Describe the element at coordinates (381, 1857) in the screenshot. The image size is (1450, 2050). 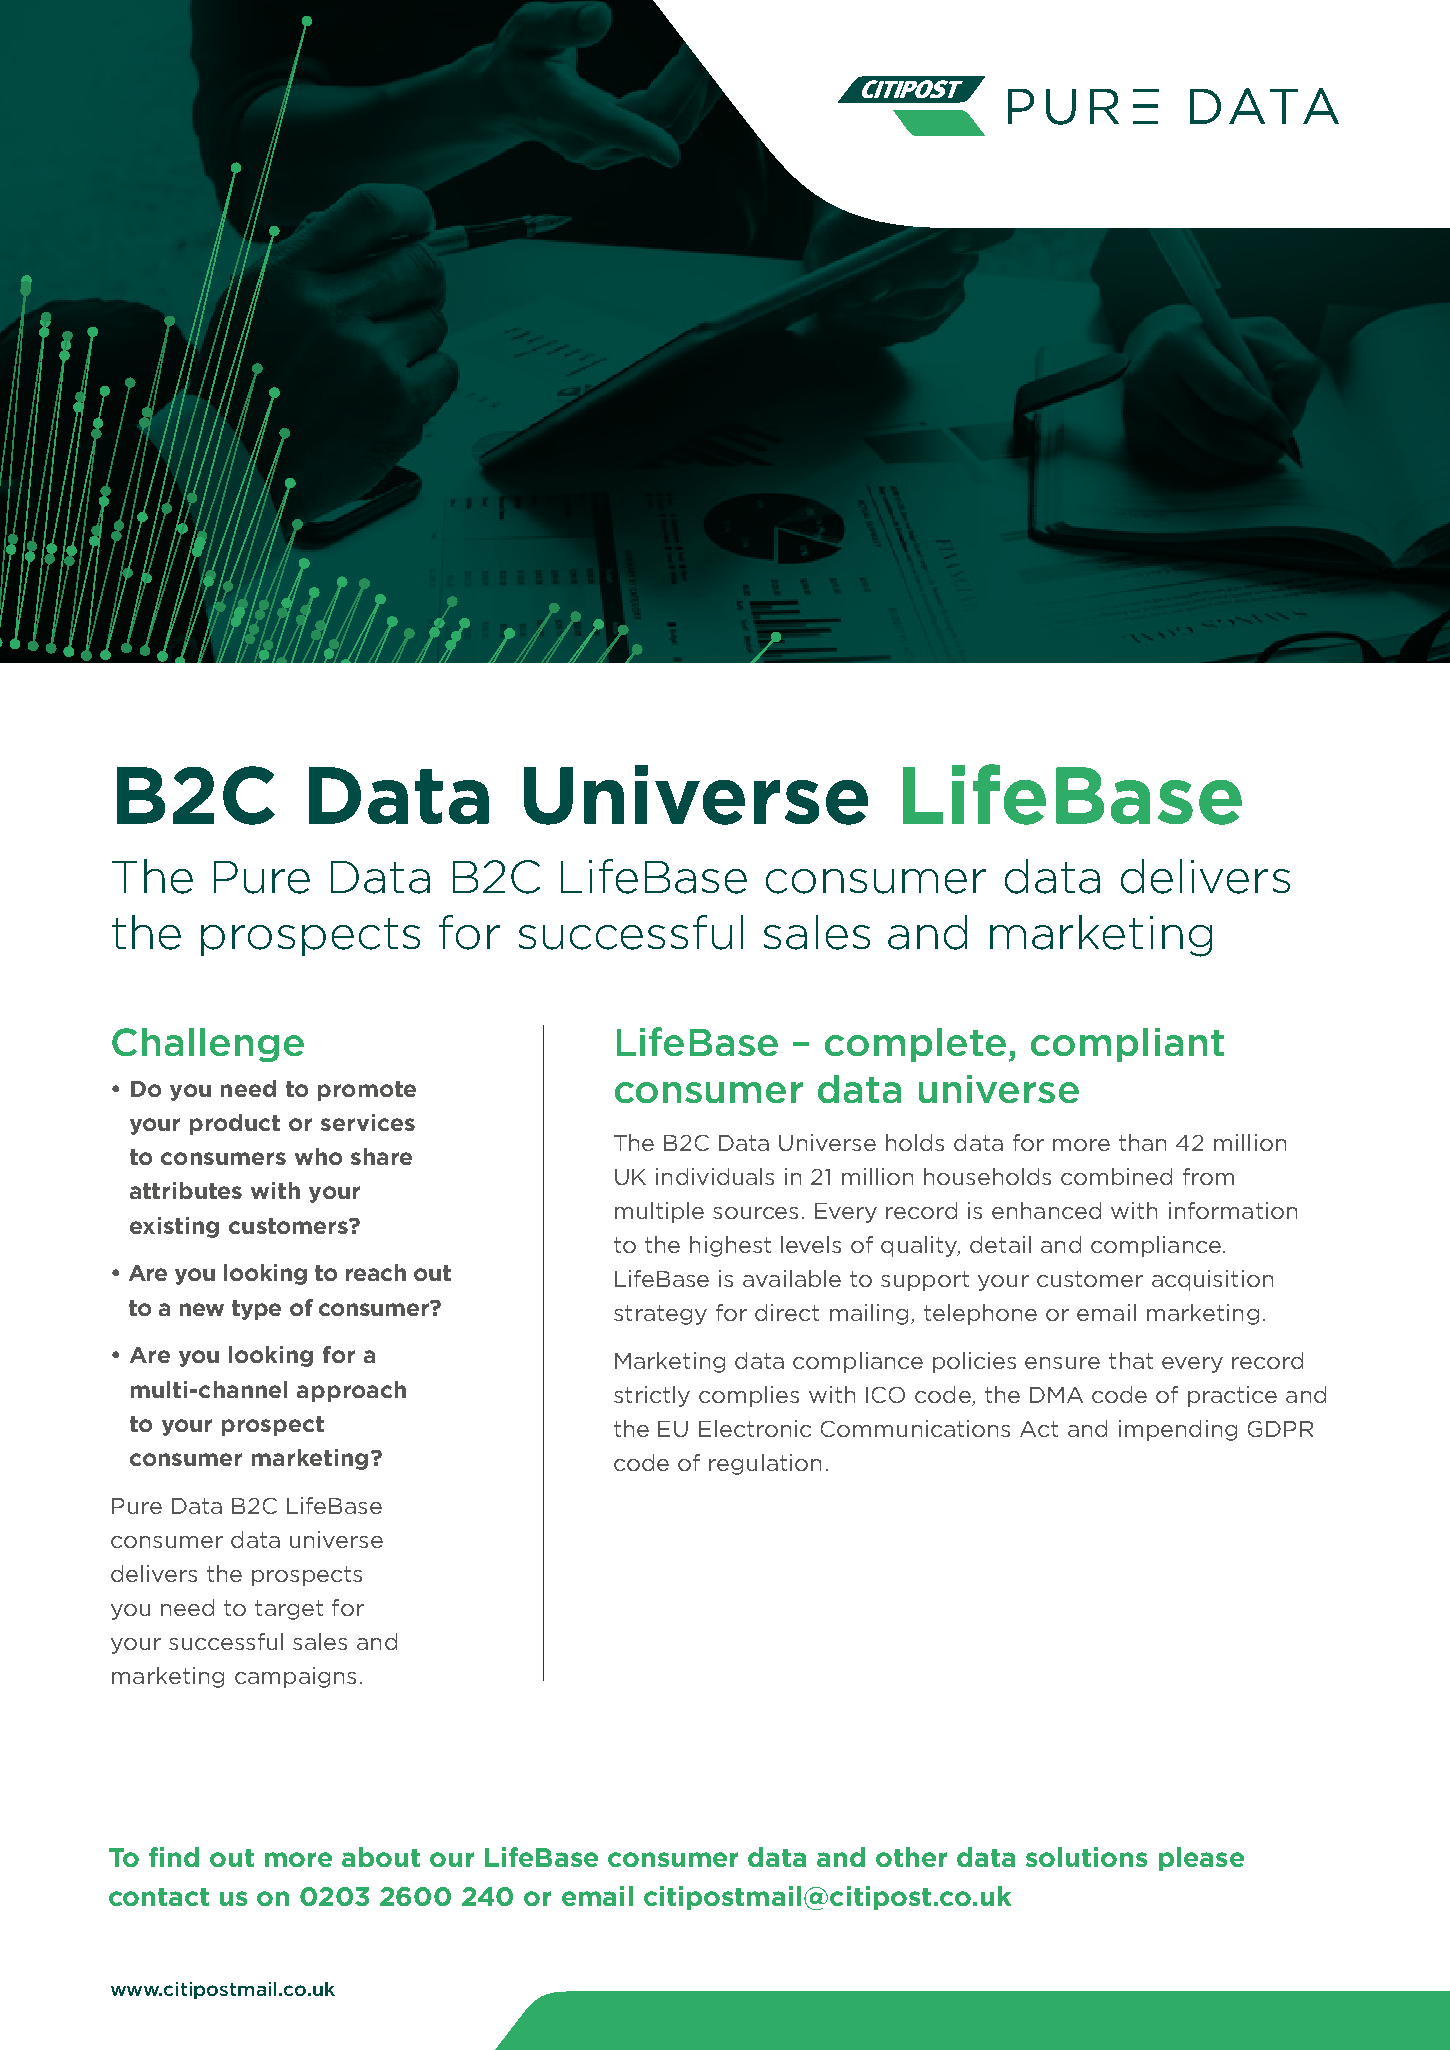
I see `about` at that location.
